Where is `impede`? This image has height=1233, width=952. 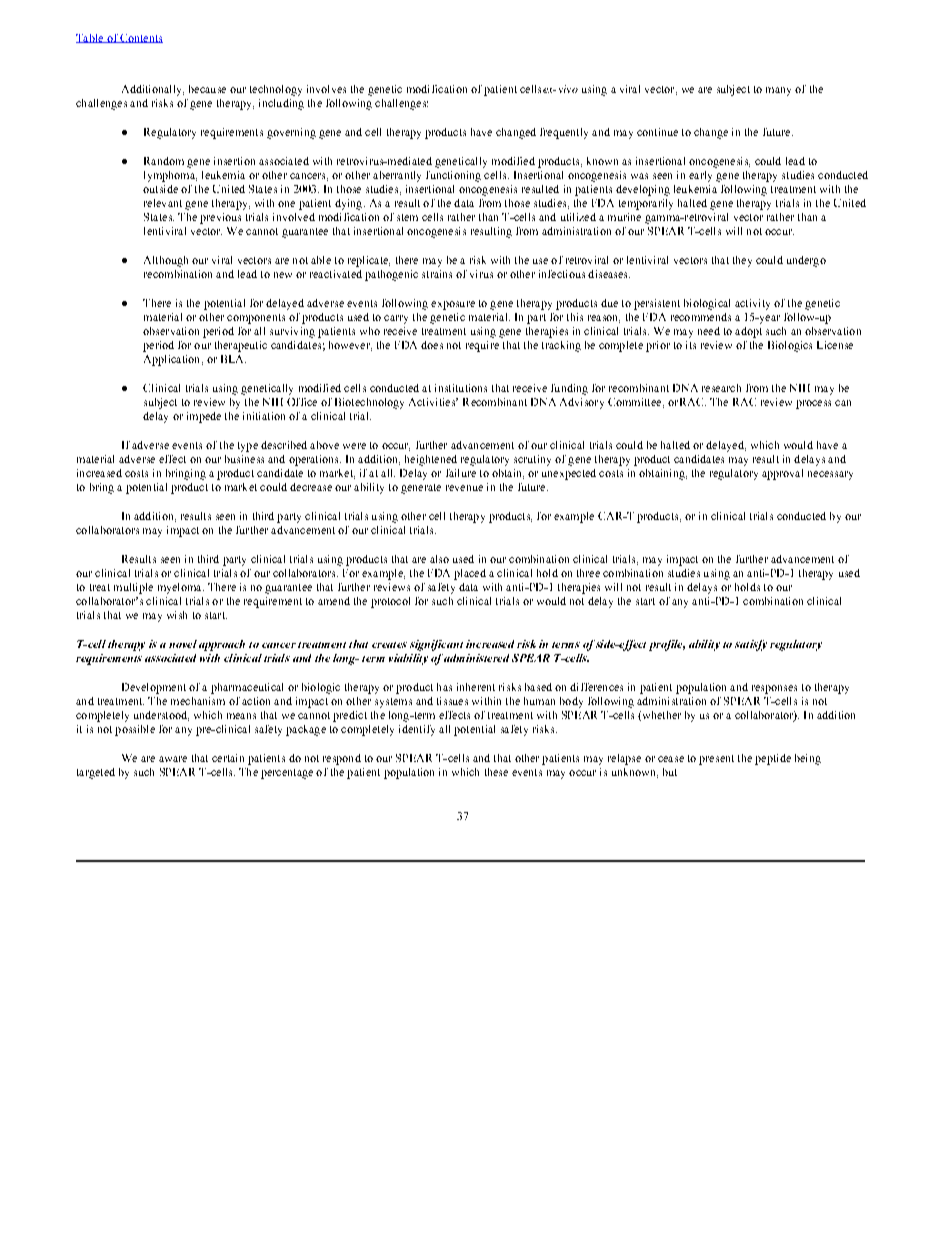 impede is located at coordinates (204, 417).
